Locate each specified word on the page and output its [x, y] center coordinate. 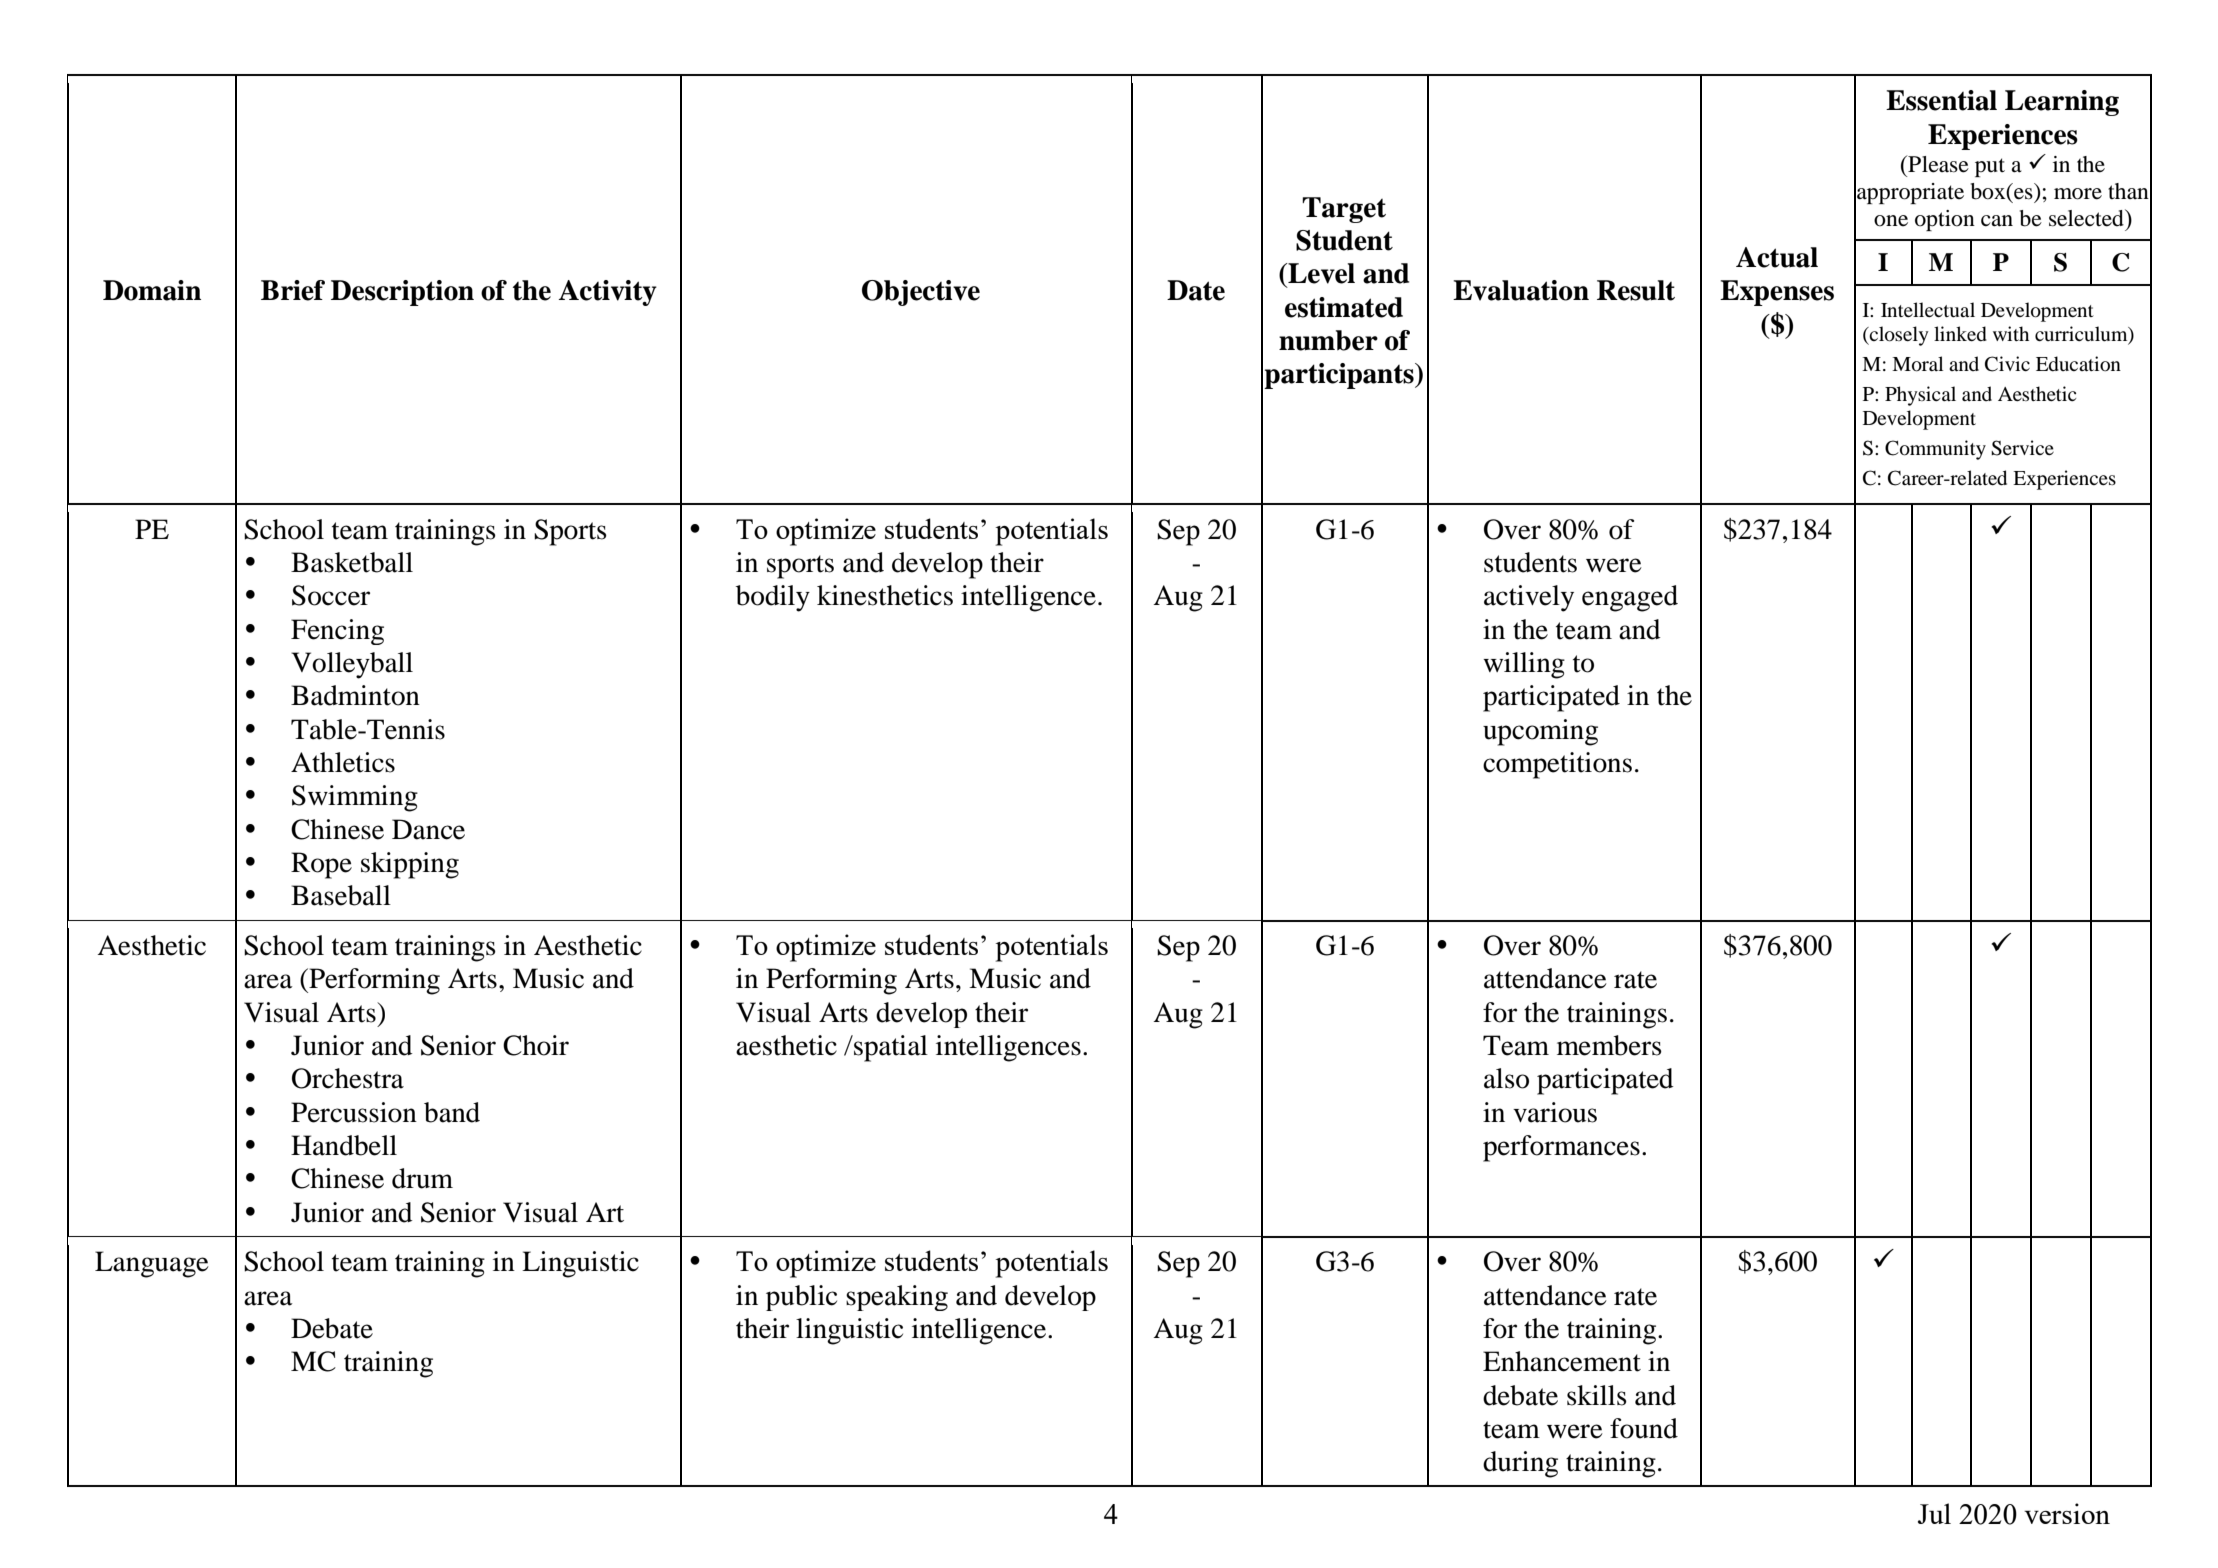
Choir [536, 1045]
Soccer [331, 595]
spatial [890, 1048]
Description [402, 293]
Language [152, 1264]
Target [1344, 210]
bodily [773, 598]
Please [1937, 164]
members [1609, 1045]
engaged [1630, 598]
